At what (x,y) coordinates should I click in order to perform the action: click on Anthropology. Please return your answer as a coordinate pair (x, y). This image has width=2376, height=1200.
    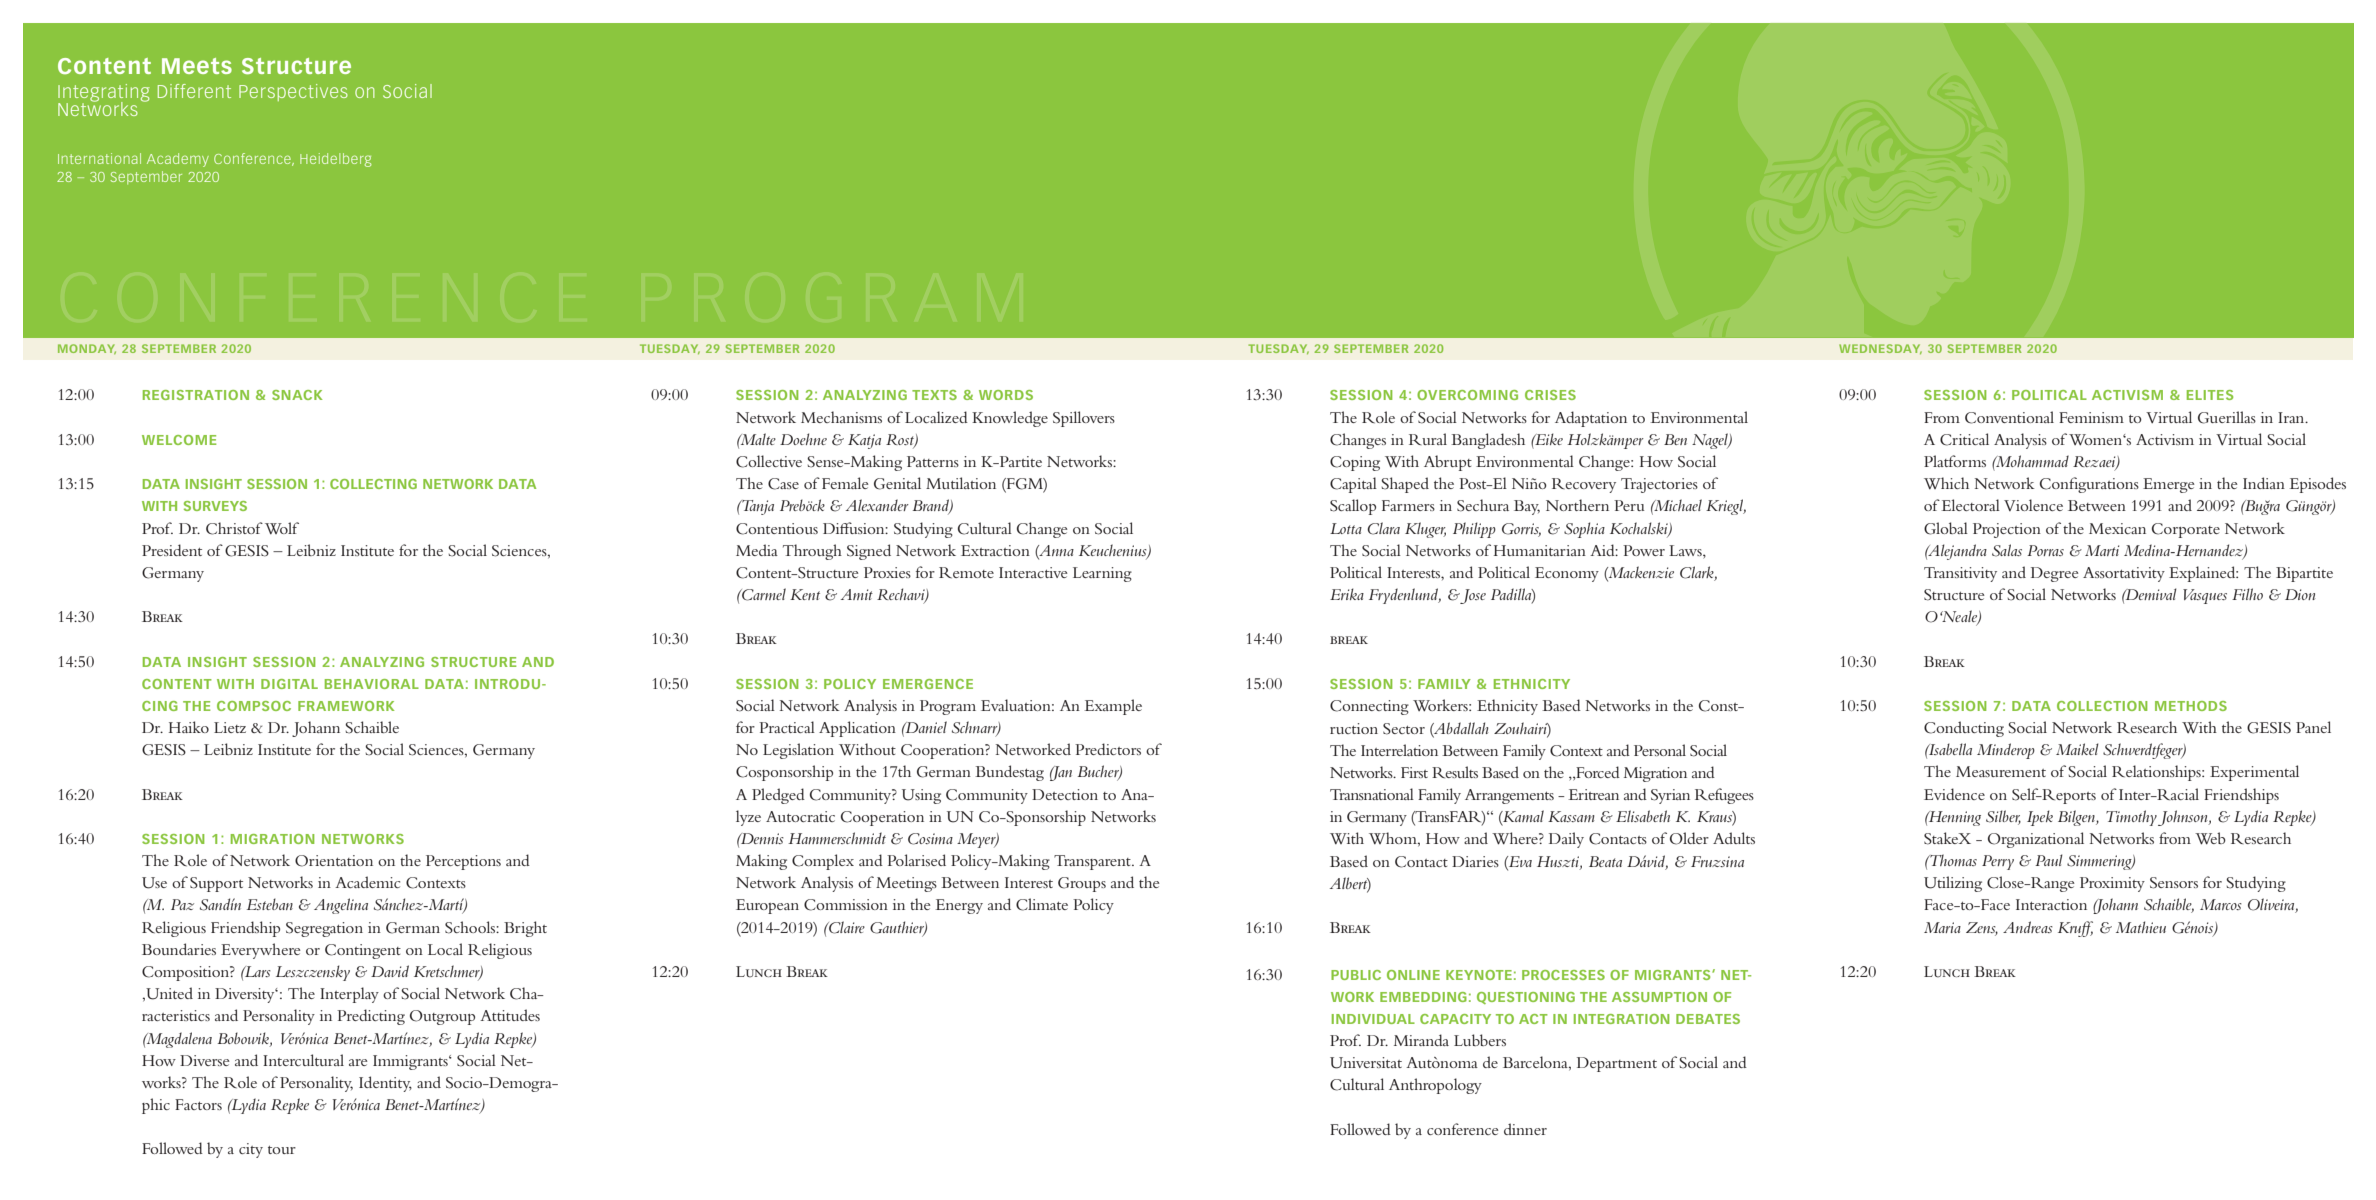
    Looking at the image, I should click on (1435, 1086).
